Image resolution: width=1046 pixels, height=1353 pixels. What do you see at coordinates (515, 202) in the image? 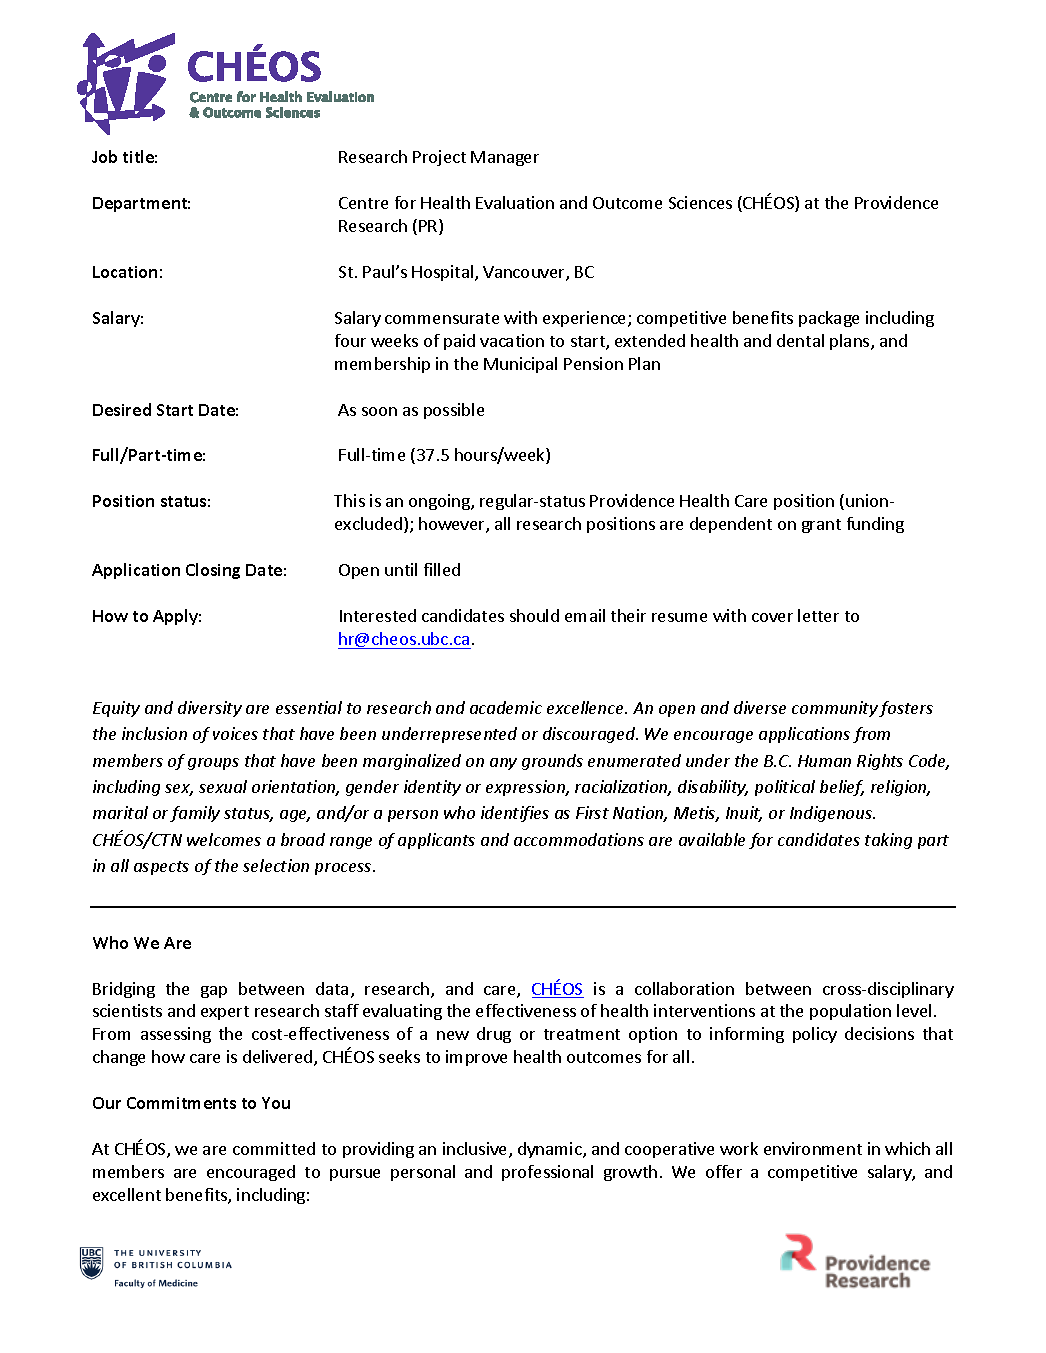
I see `Evaluation` at bounding box center [515, 202].
